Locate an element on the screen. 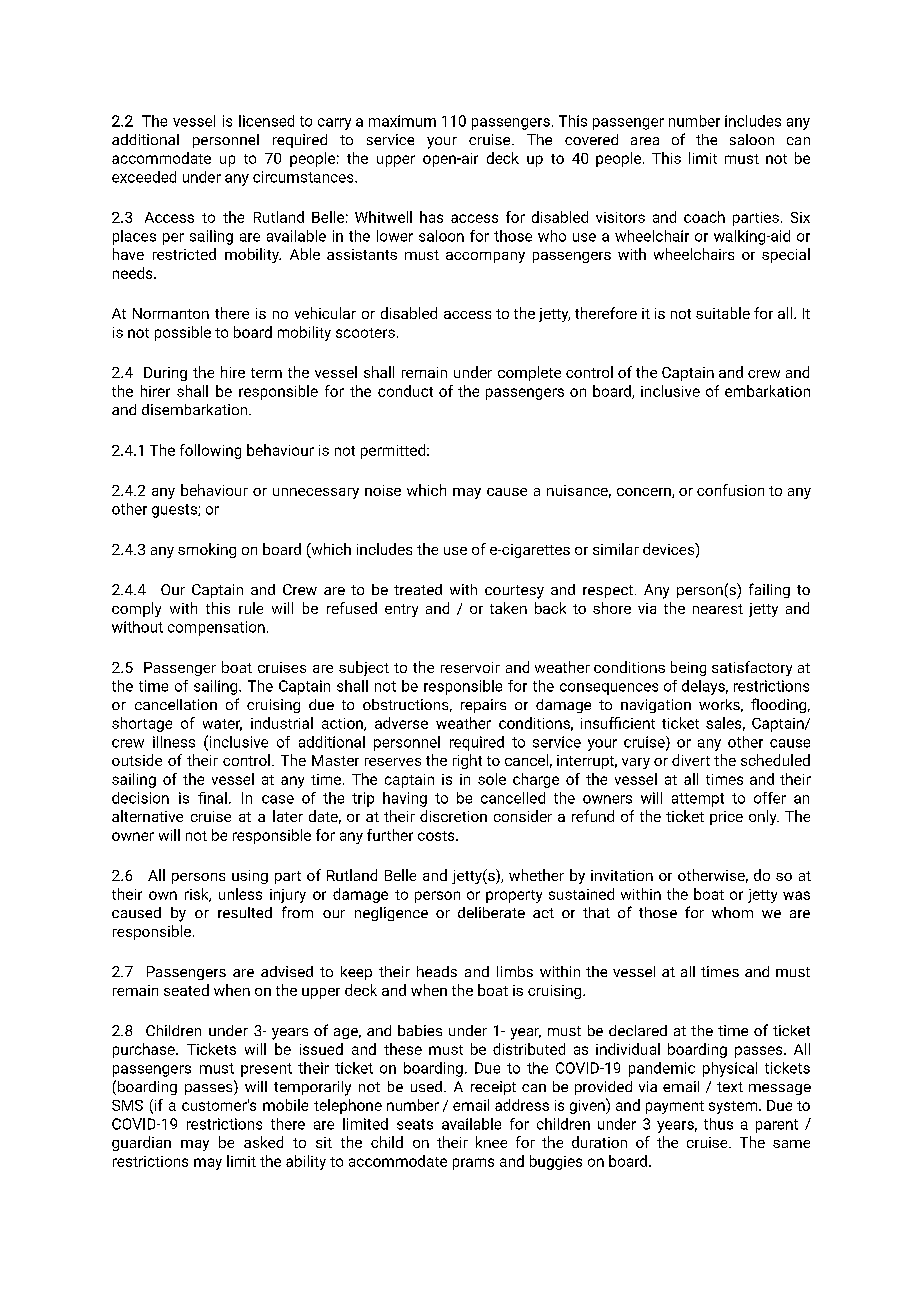  right is located at coordinates (467, 761).
